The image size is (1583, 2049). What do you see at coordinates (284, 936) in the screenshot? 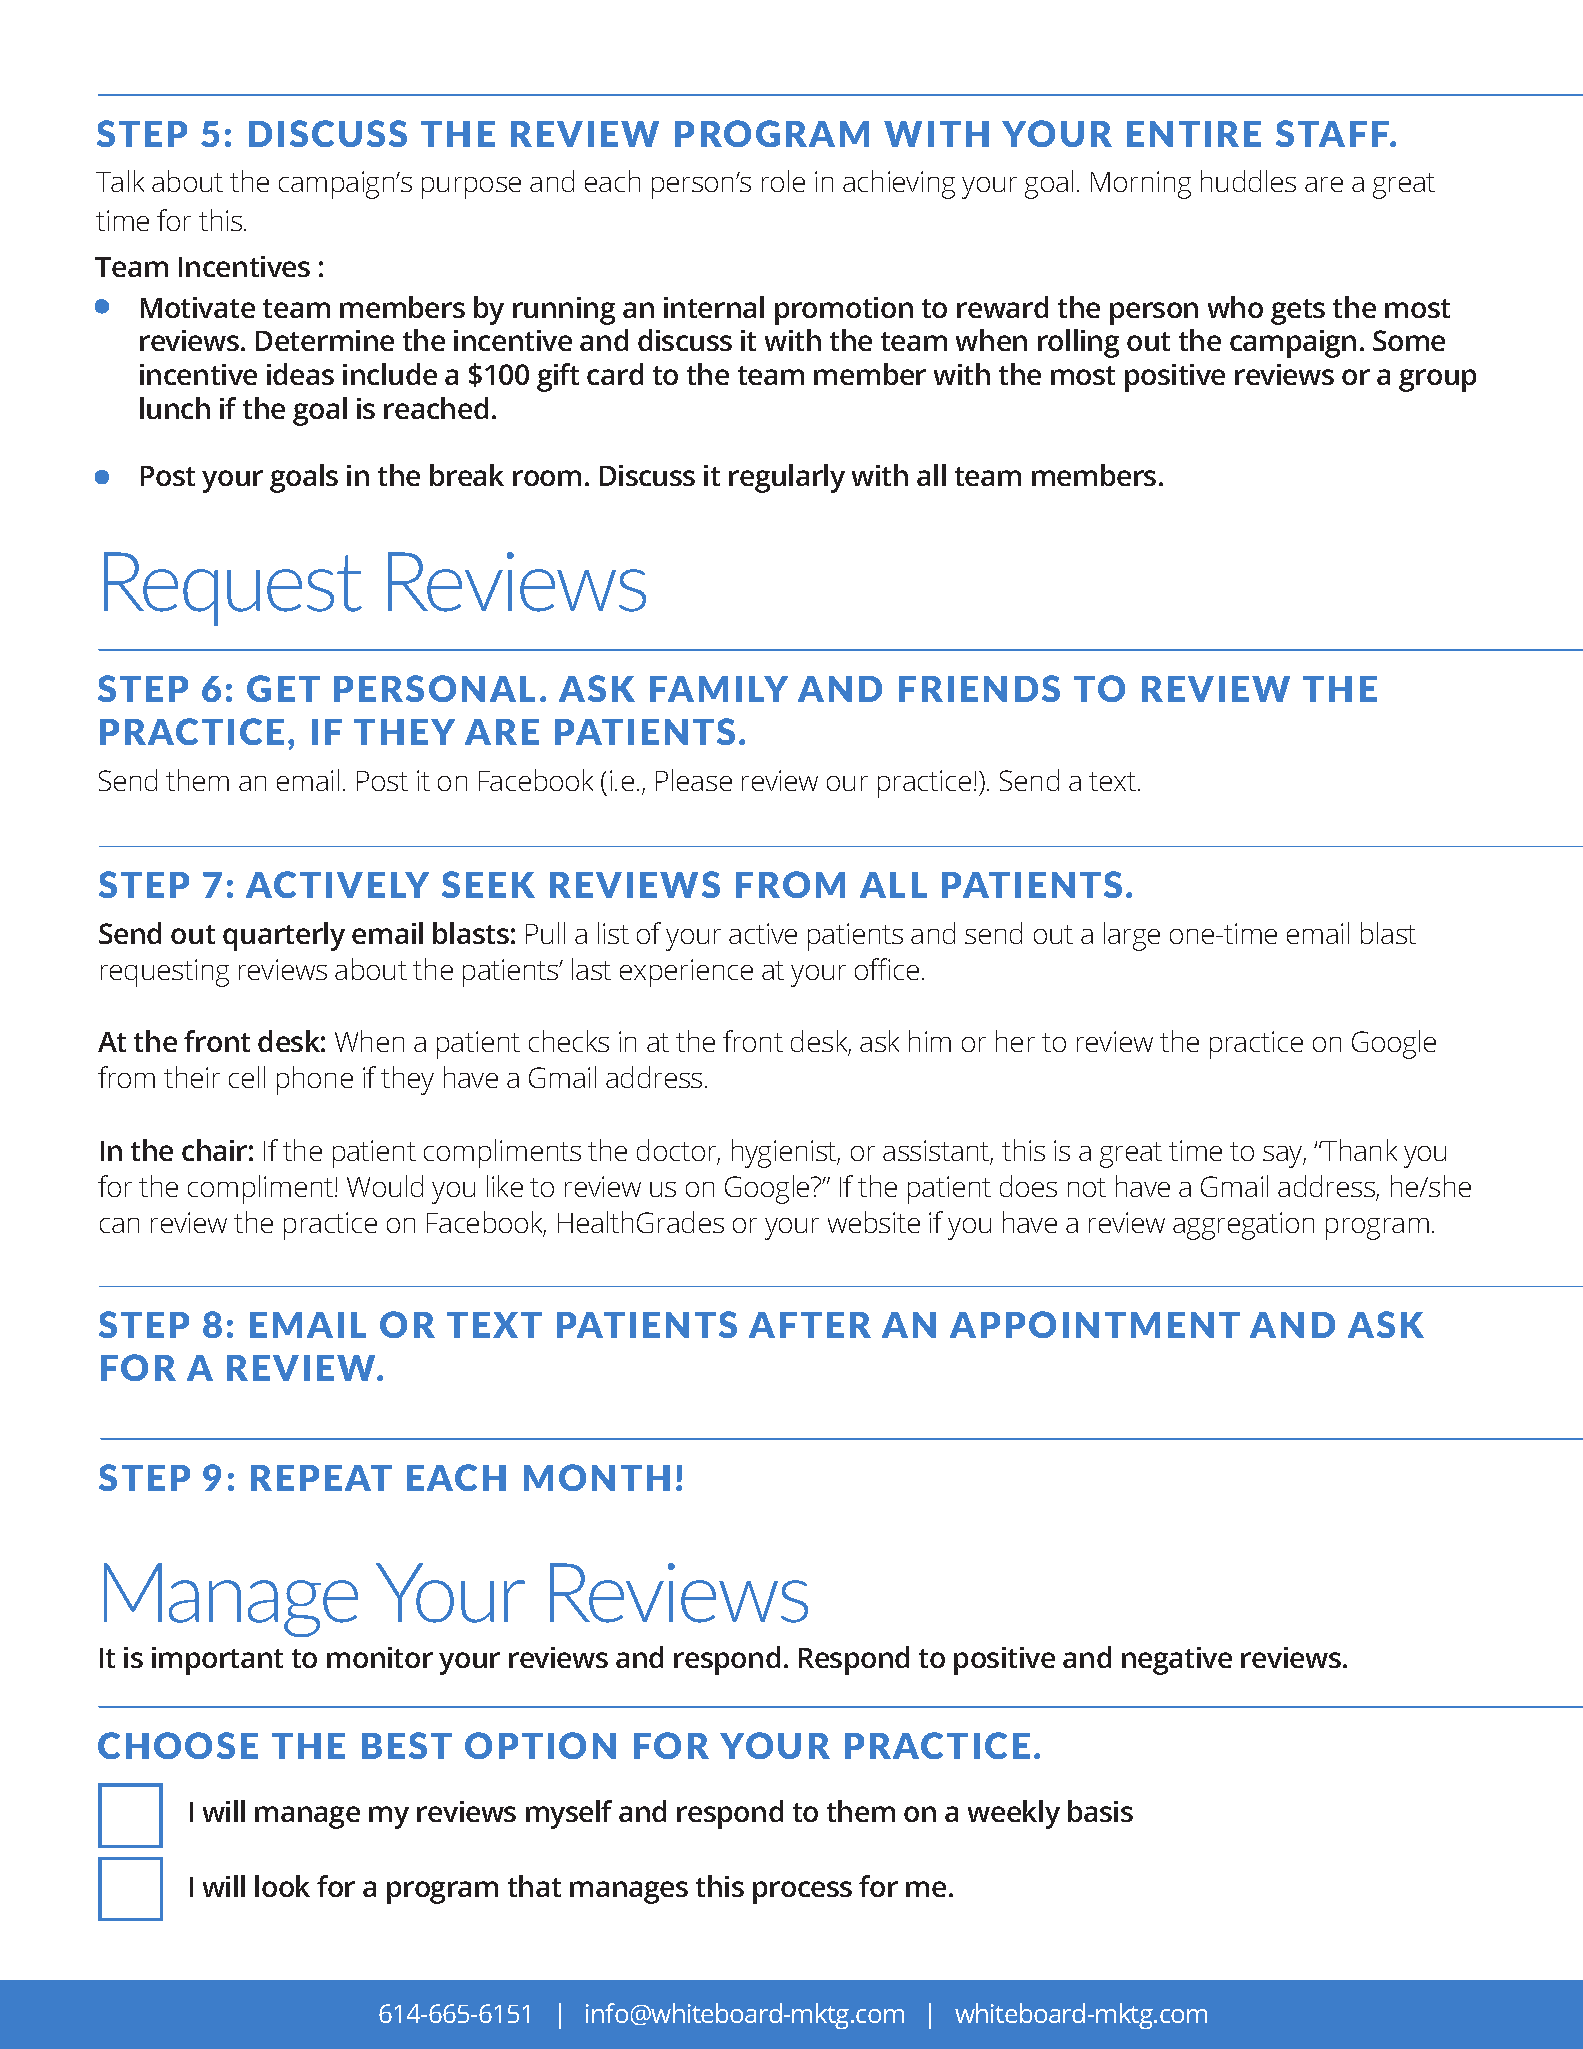
I see `quarterly` at bounding box center [284, 936].
